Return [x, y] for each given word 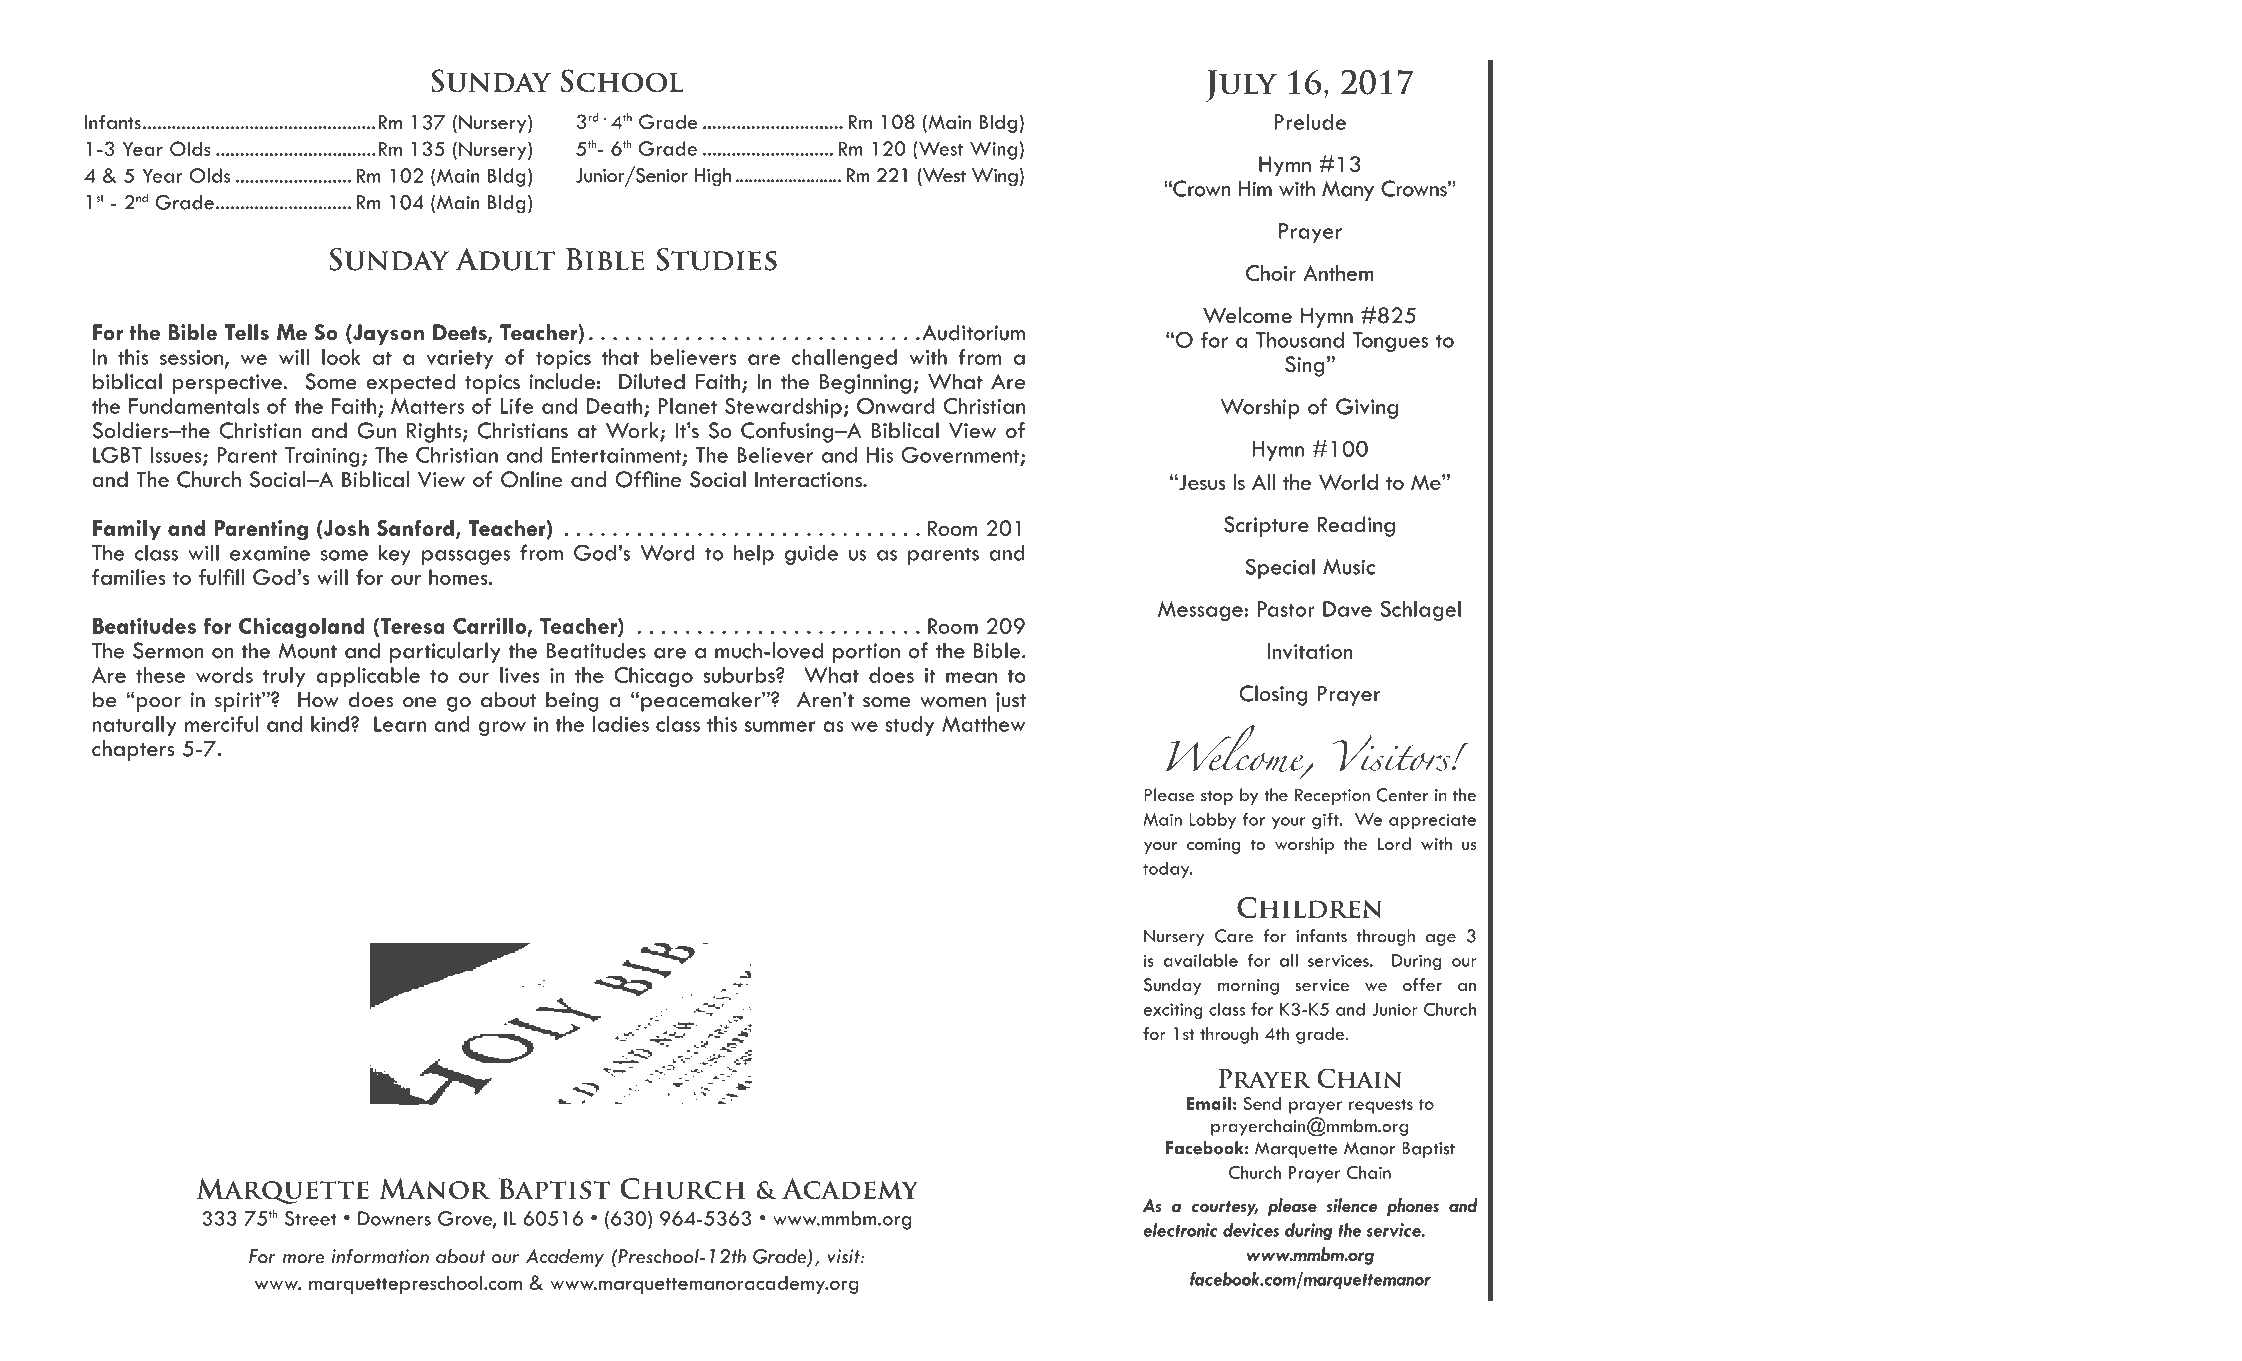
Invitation [1310, 651]
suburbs [740, 675]
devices [1251, 1229]
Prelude [1310, 122]
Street [311, 1218]
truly [284, 677]
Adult [505, 259]
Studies [716, 259]
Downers [394, 1218]
